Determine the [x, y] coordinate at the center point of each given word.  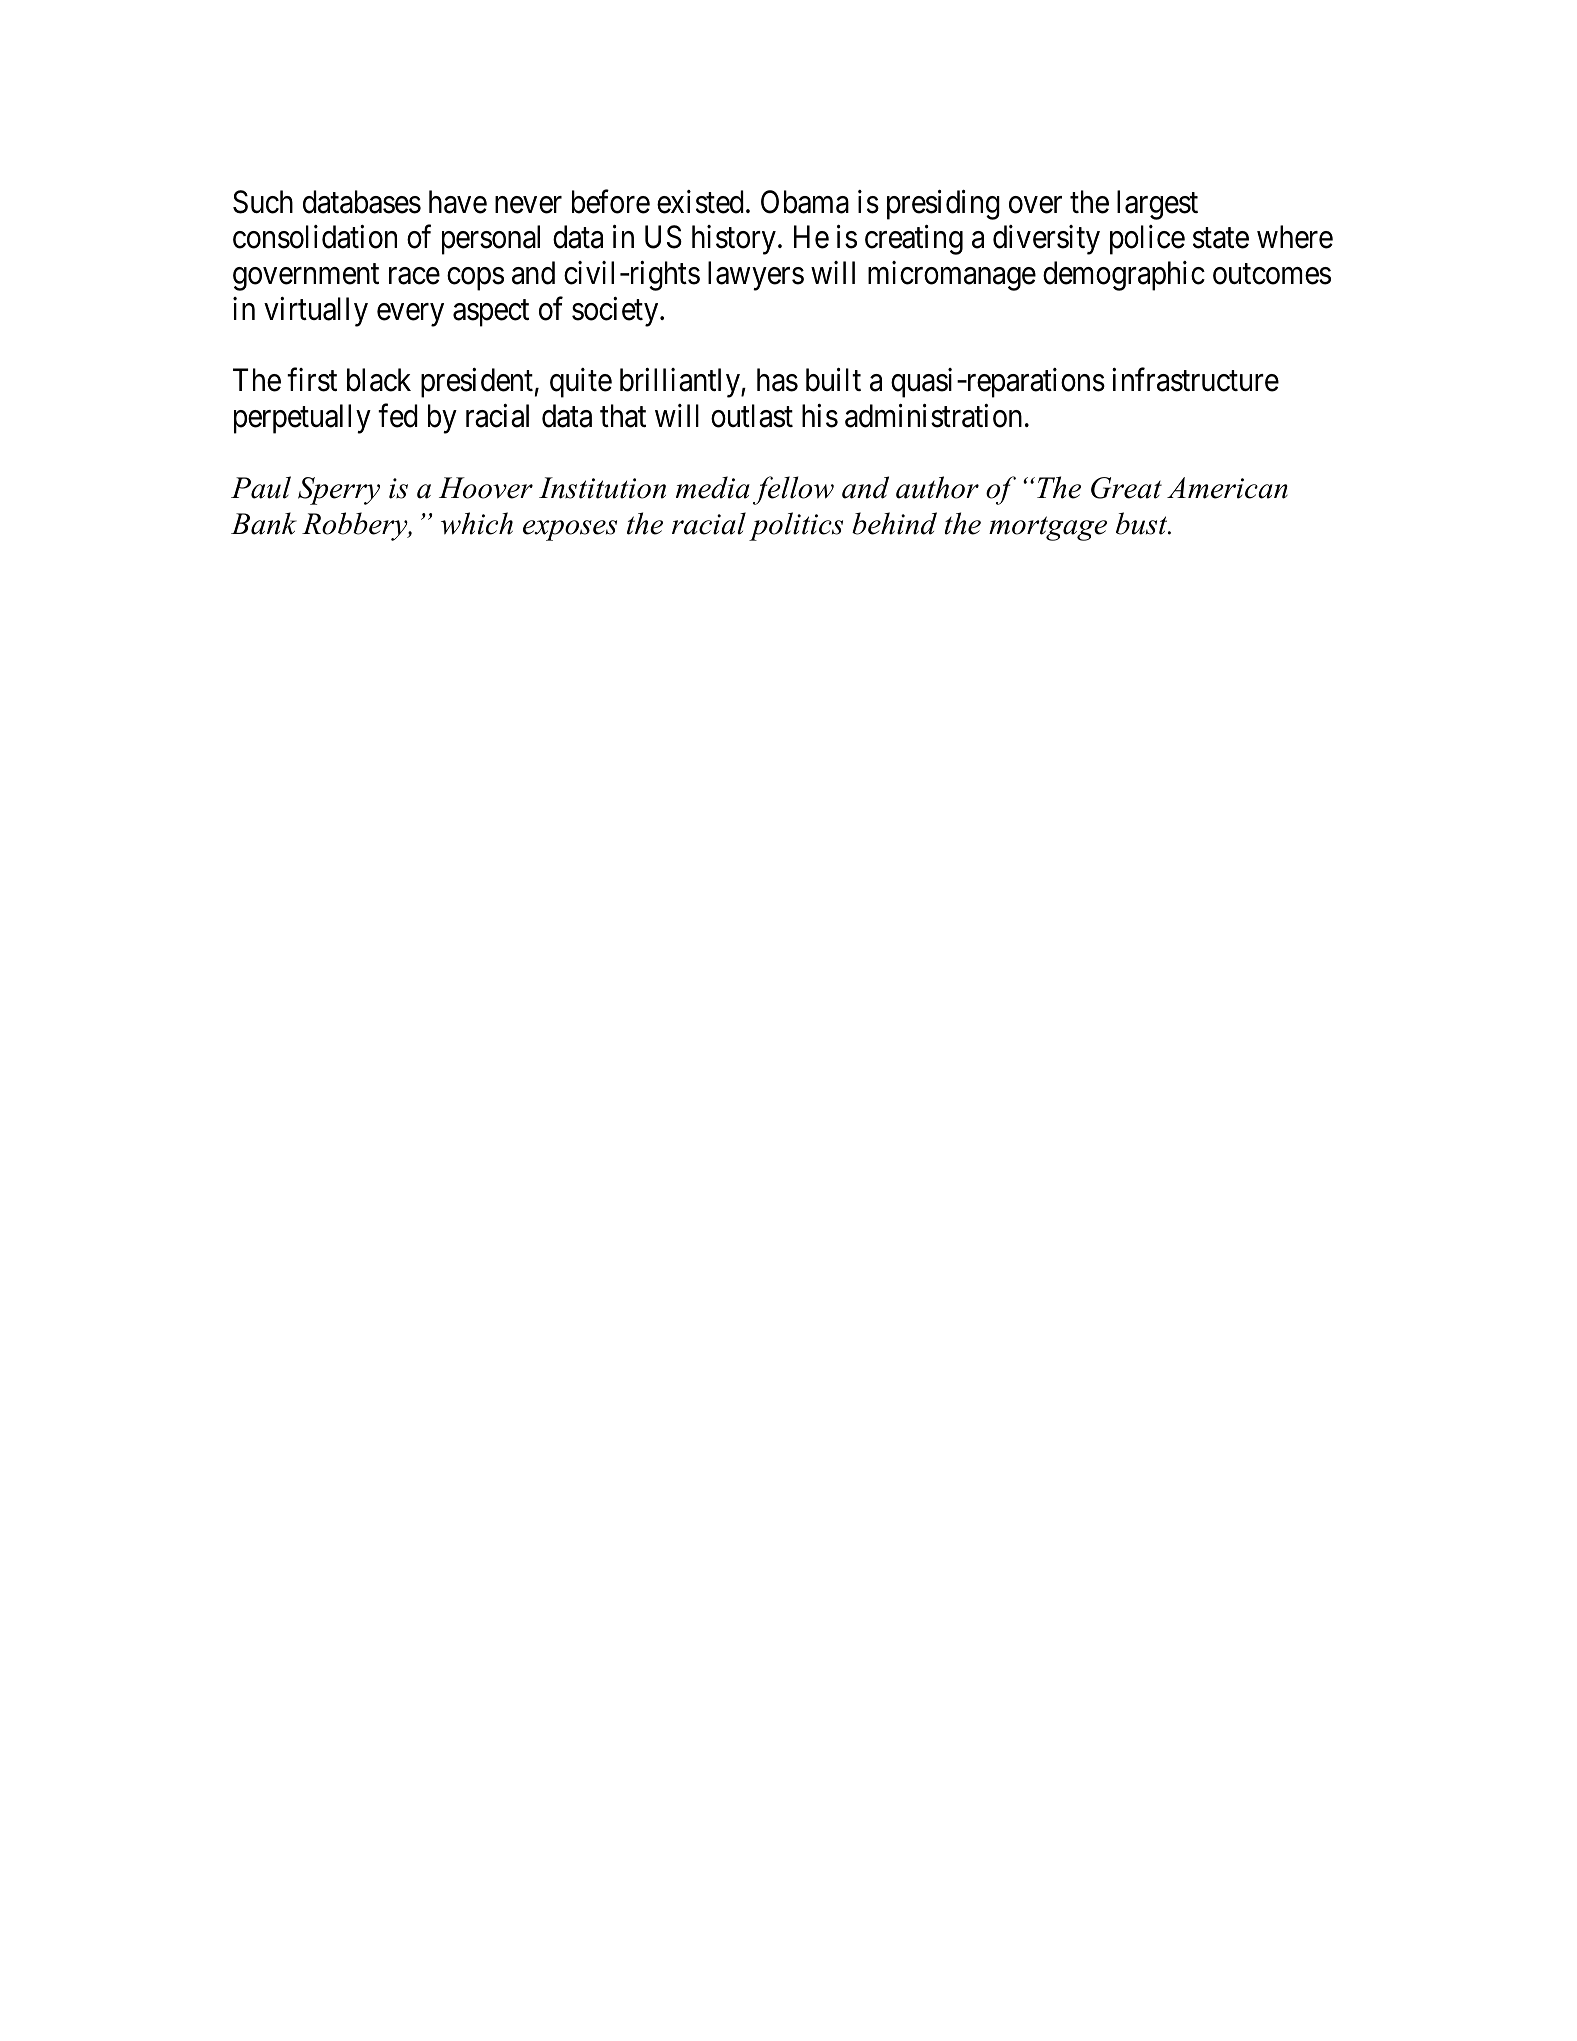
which [477, 523]
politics [796, 526]
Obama [805, 202]
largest [1157, 205]
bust [1143, 523]
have [458, 202]
